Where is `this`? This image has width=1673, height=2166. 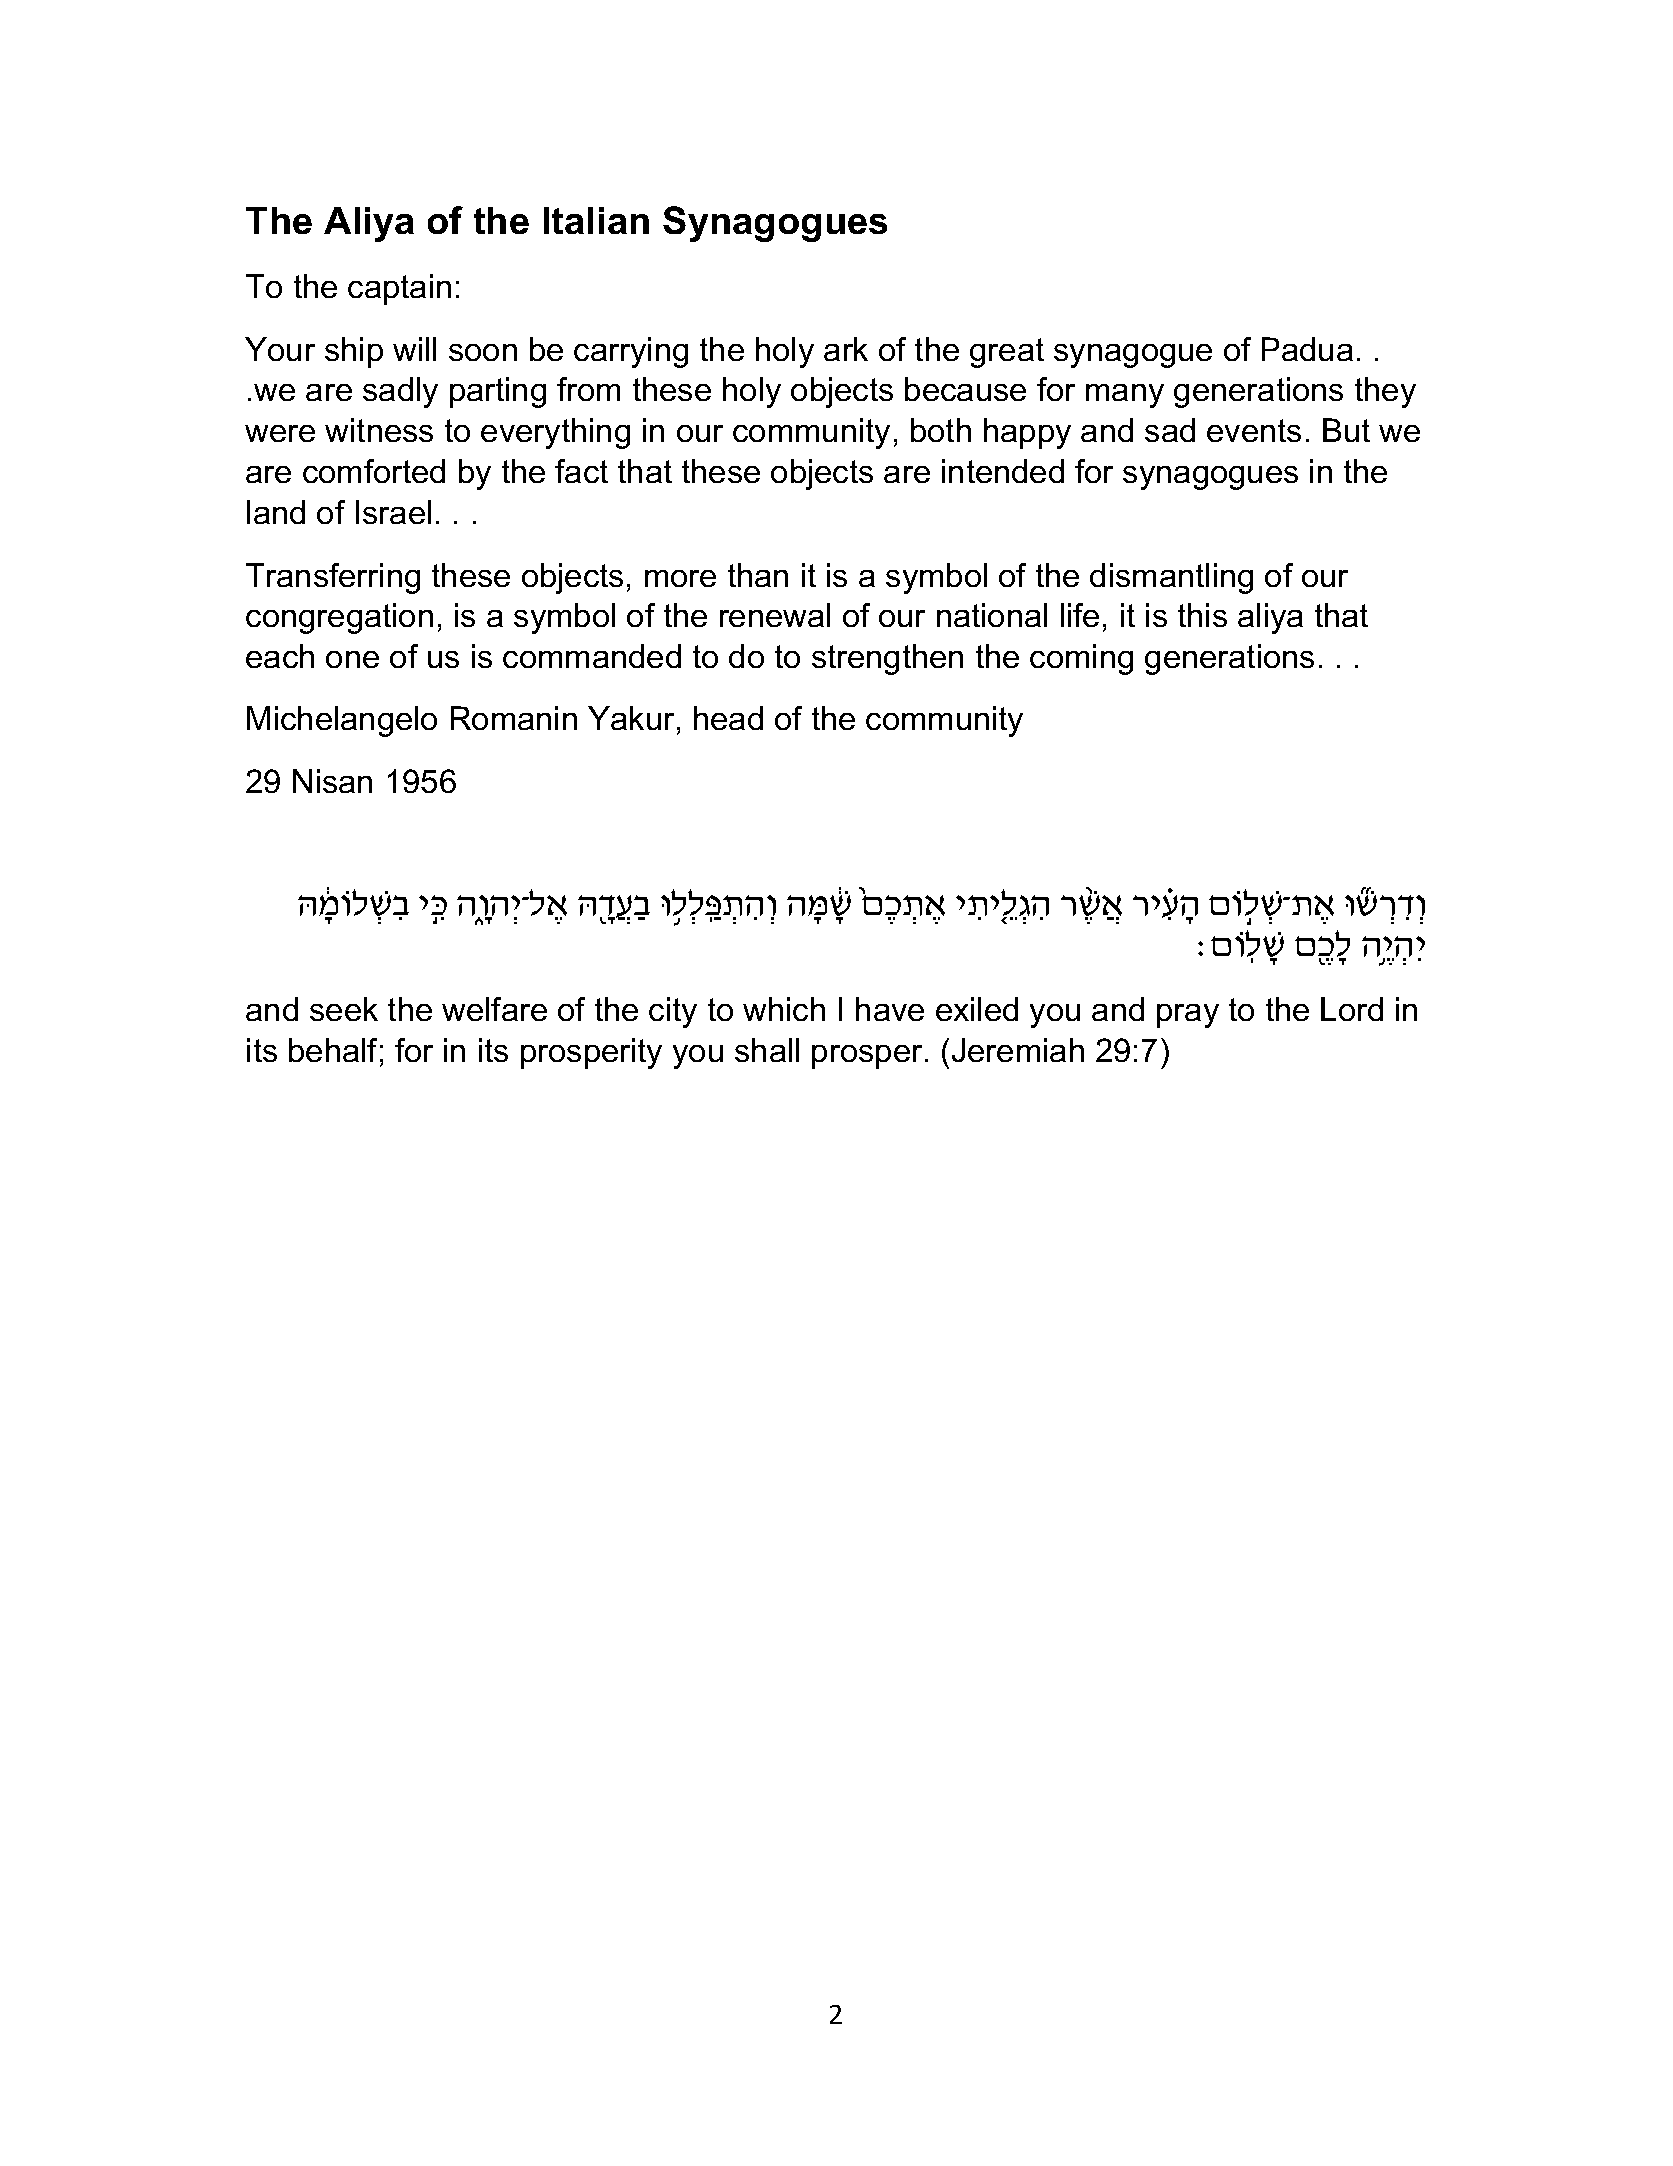 this is located at coordinates (1202, 615).
